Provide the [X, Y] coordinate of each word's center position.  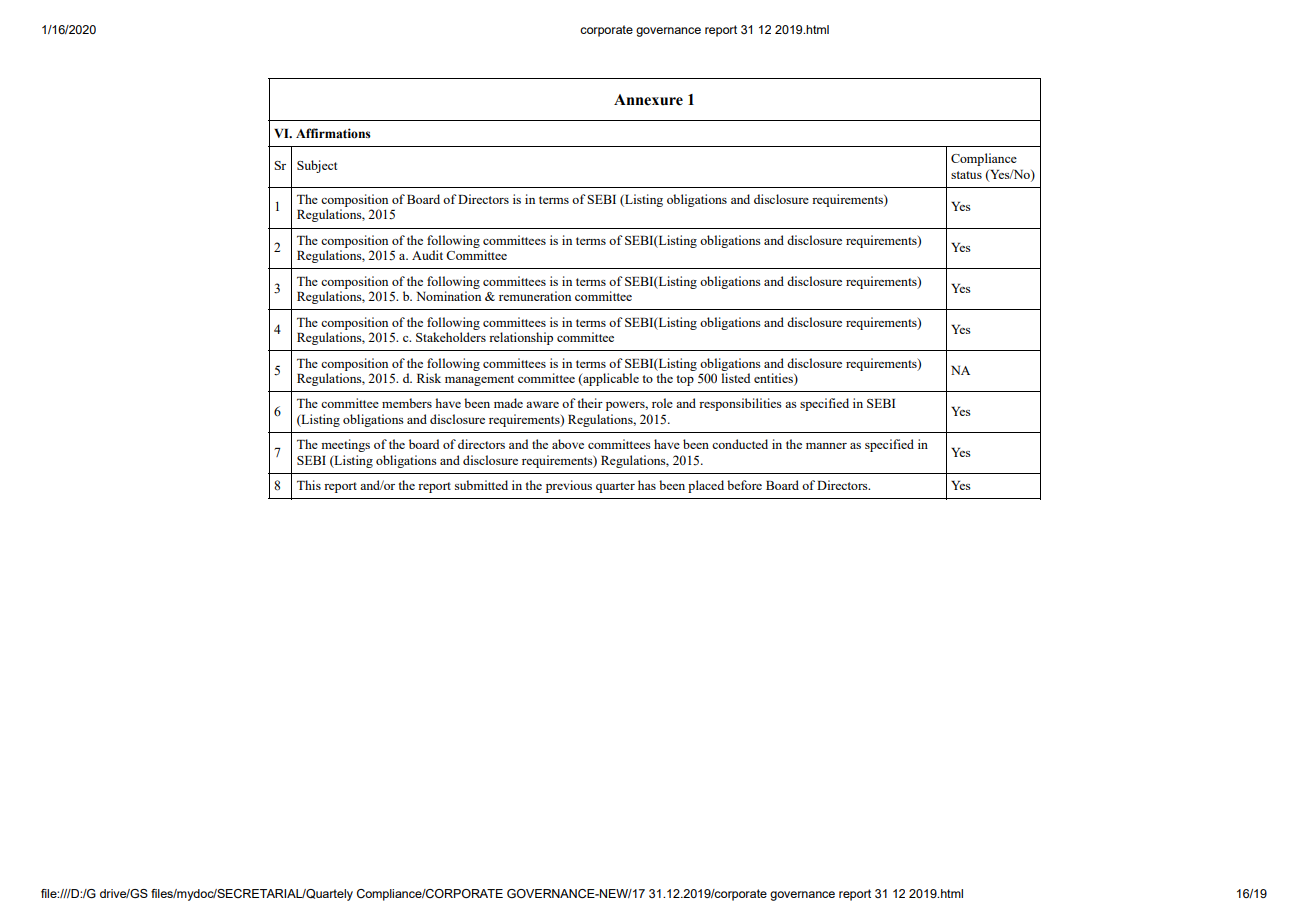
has [647, 485]
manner [826, 446]
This [309, 485]
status [966, 175]
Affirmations [333, 133]
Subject [317, 166]
